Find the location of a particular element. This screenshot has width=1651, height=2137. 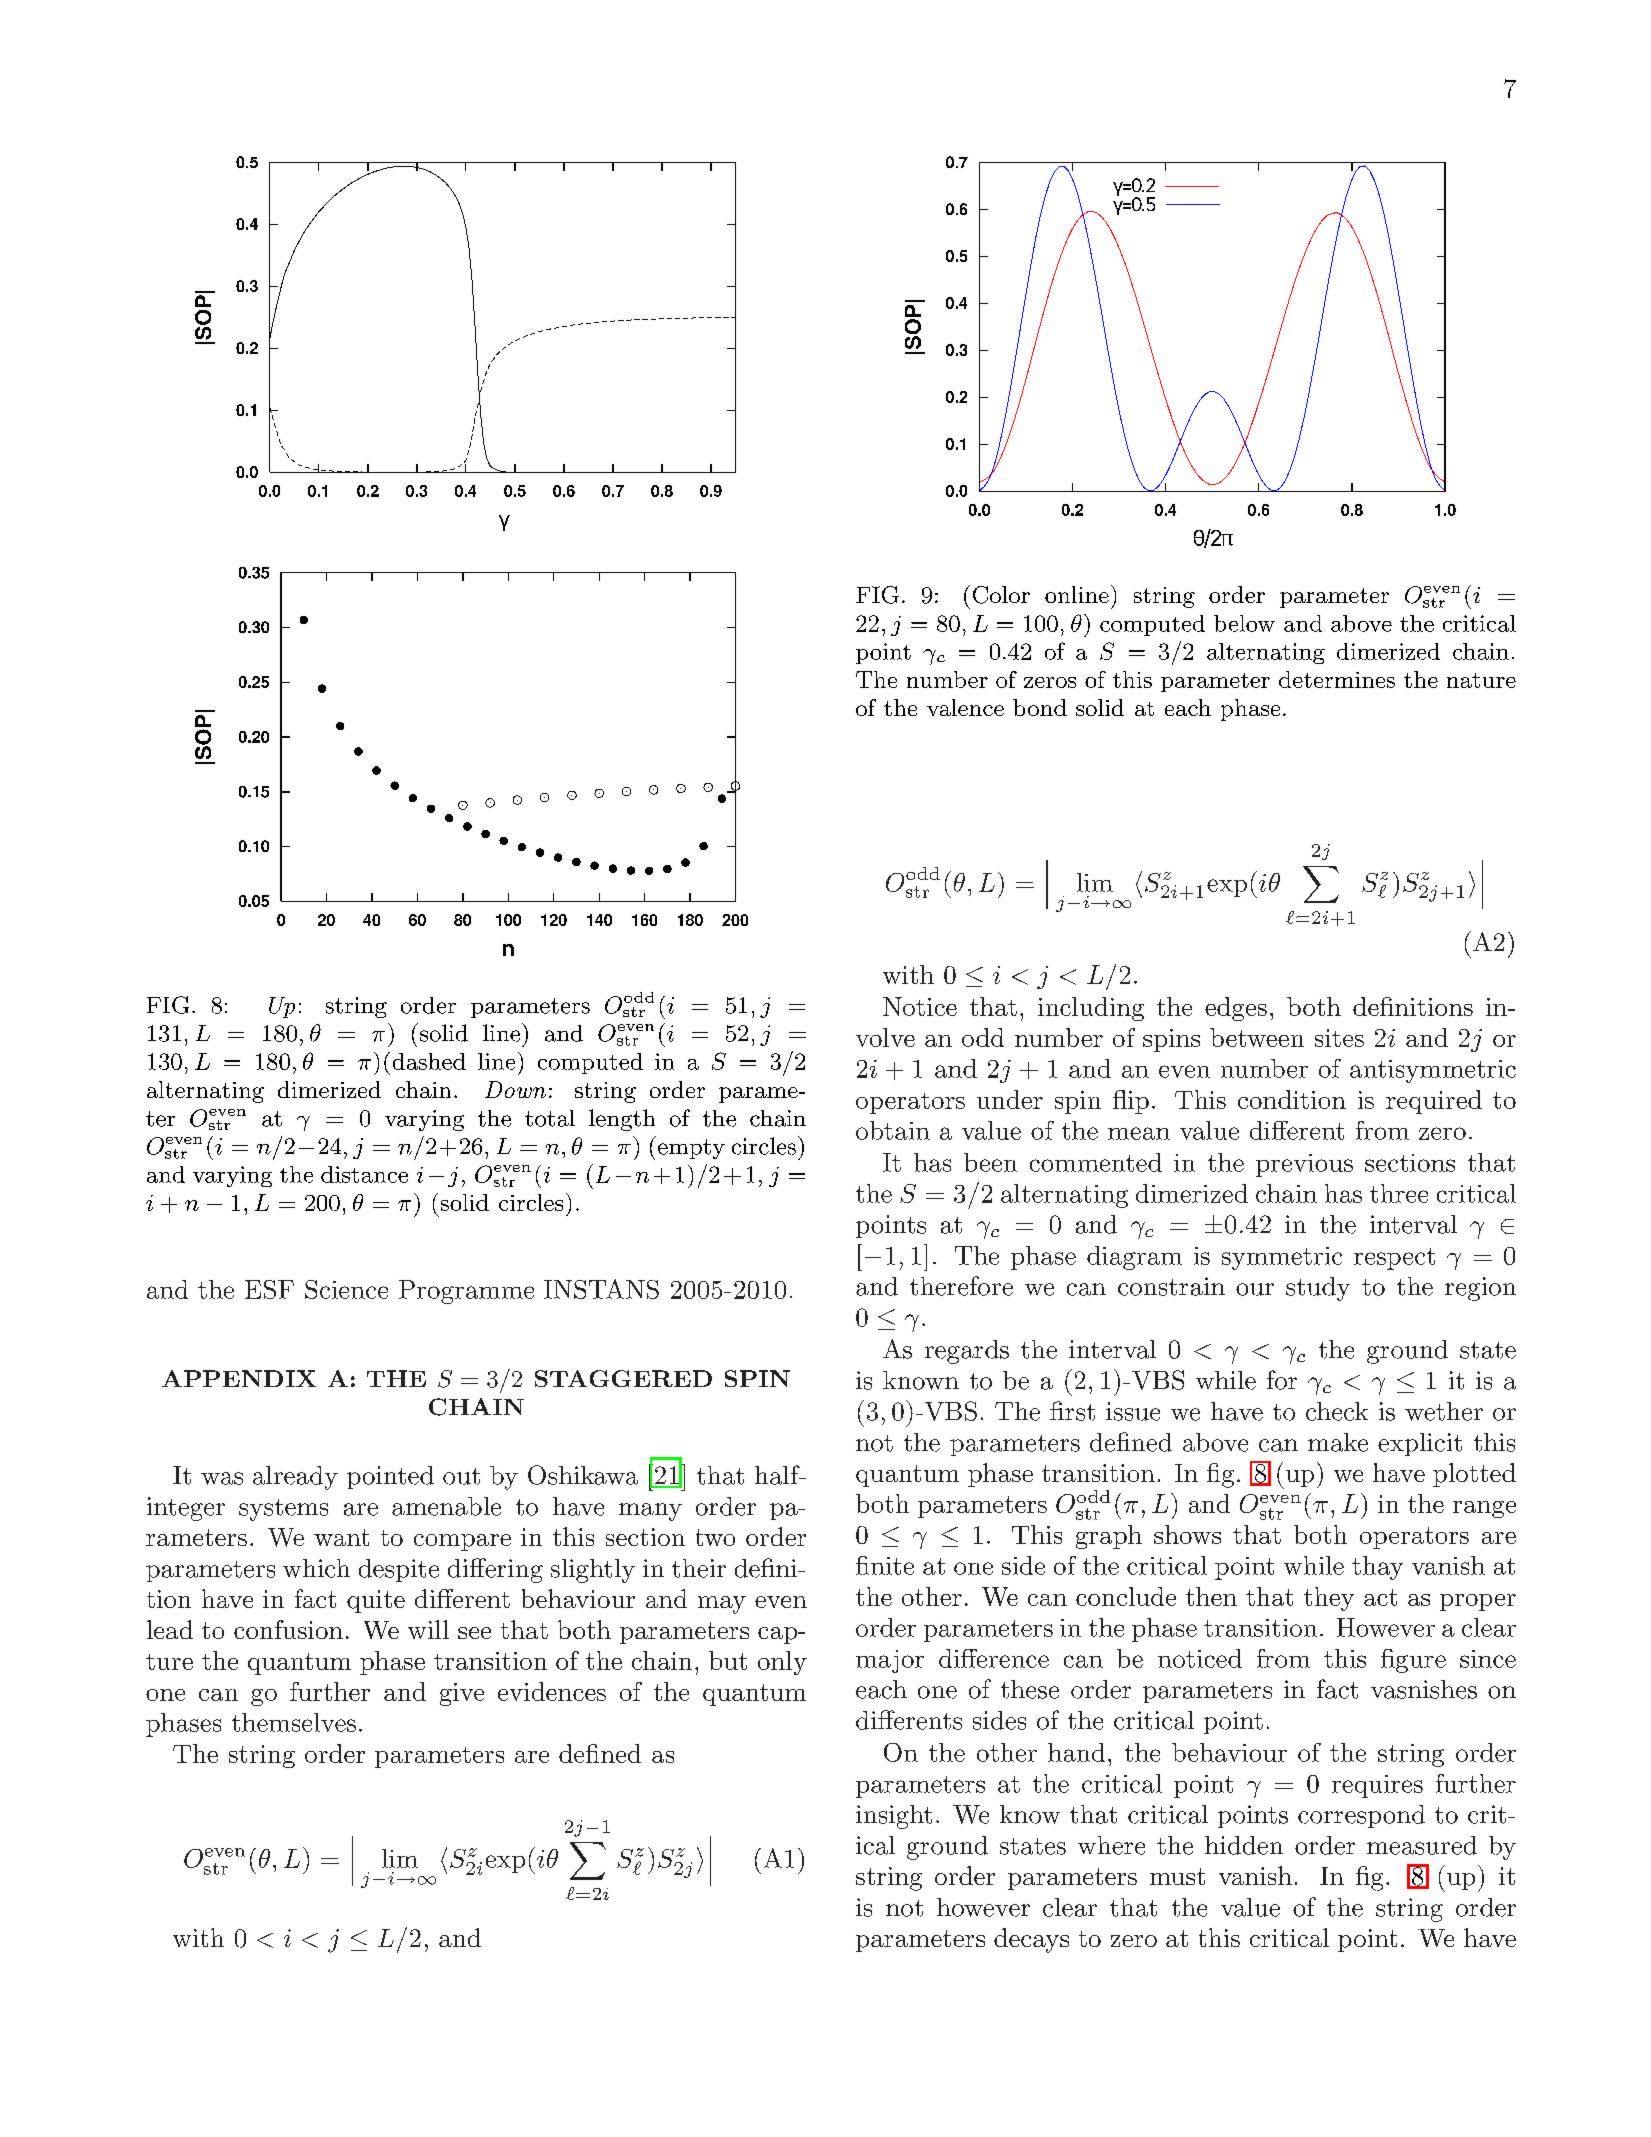

determines is located at coordinates (1337, 679).
